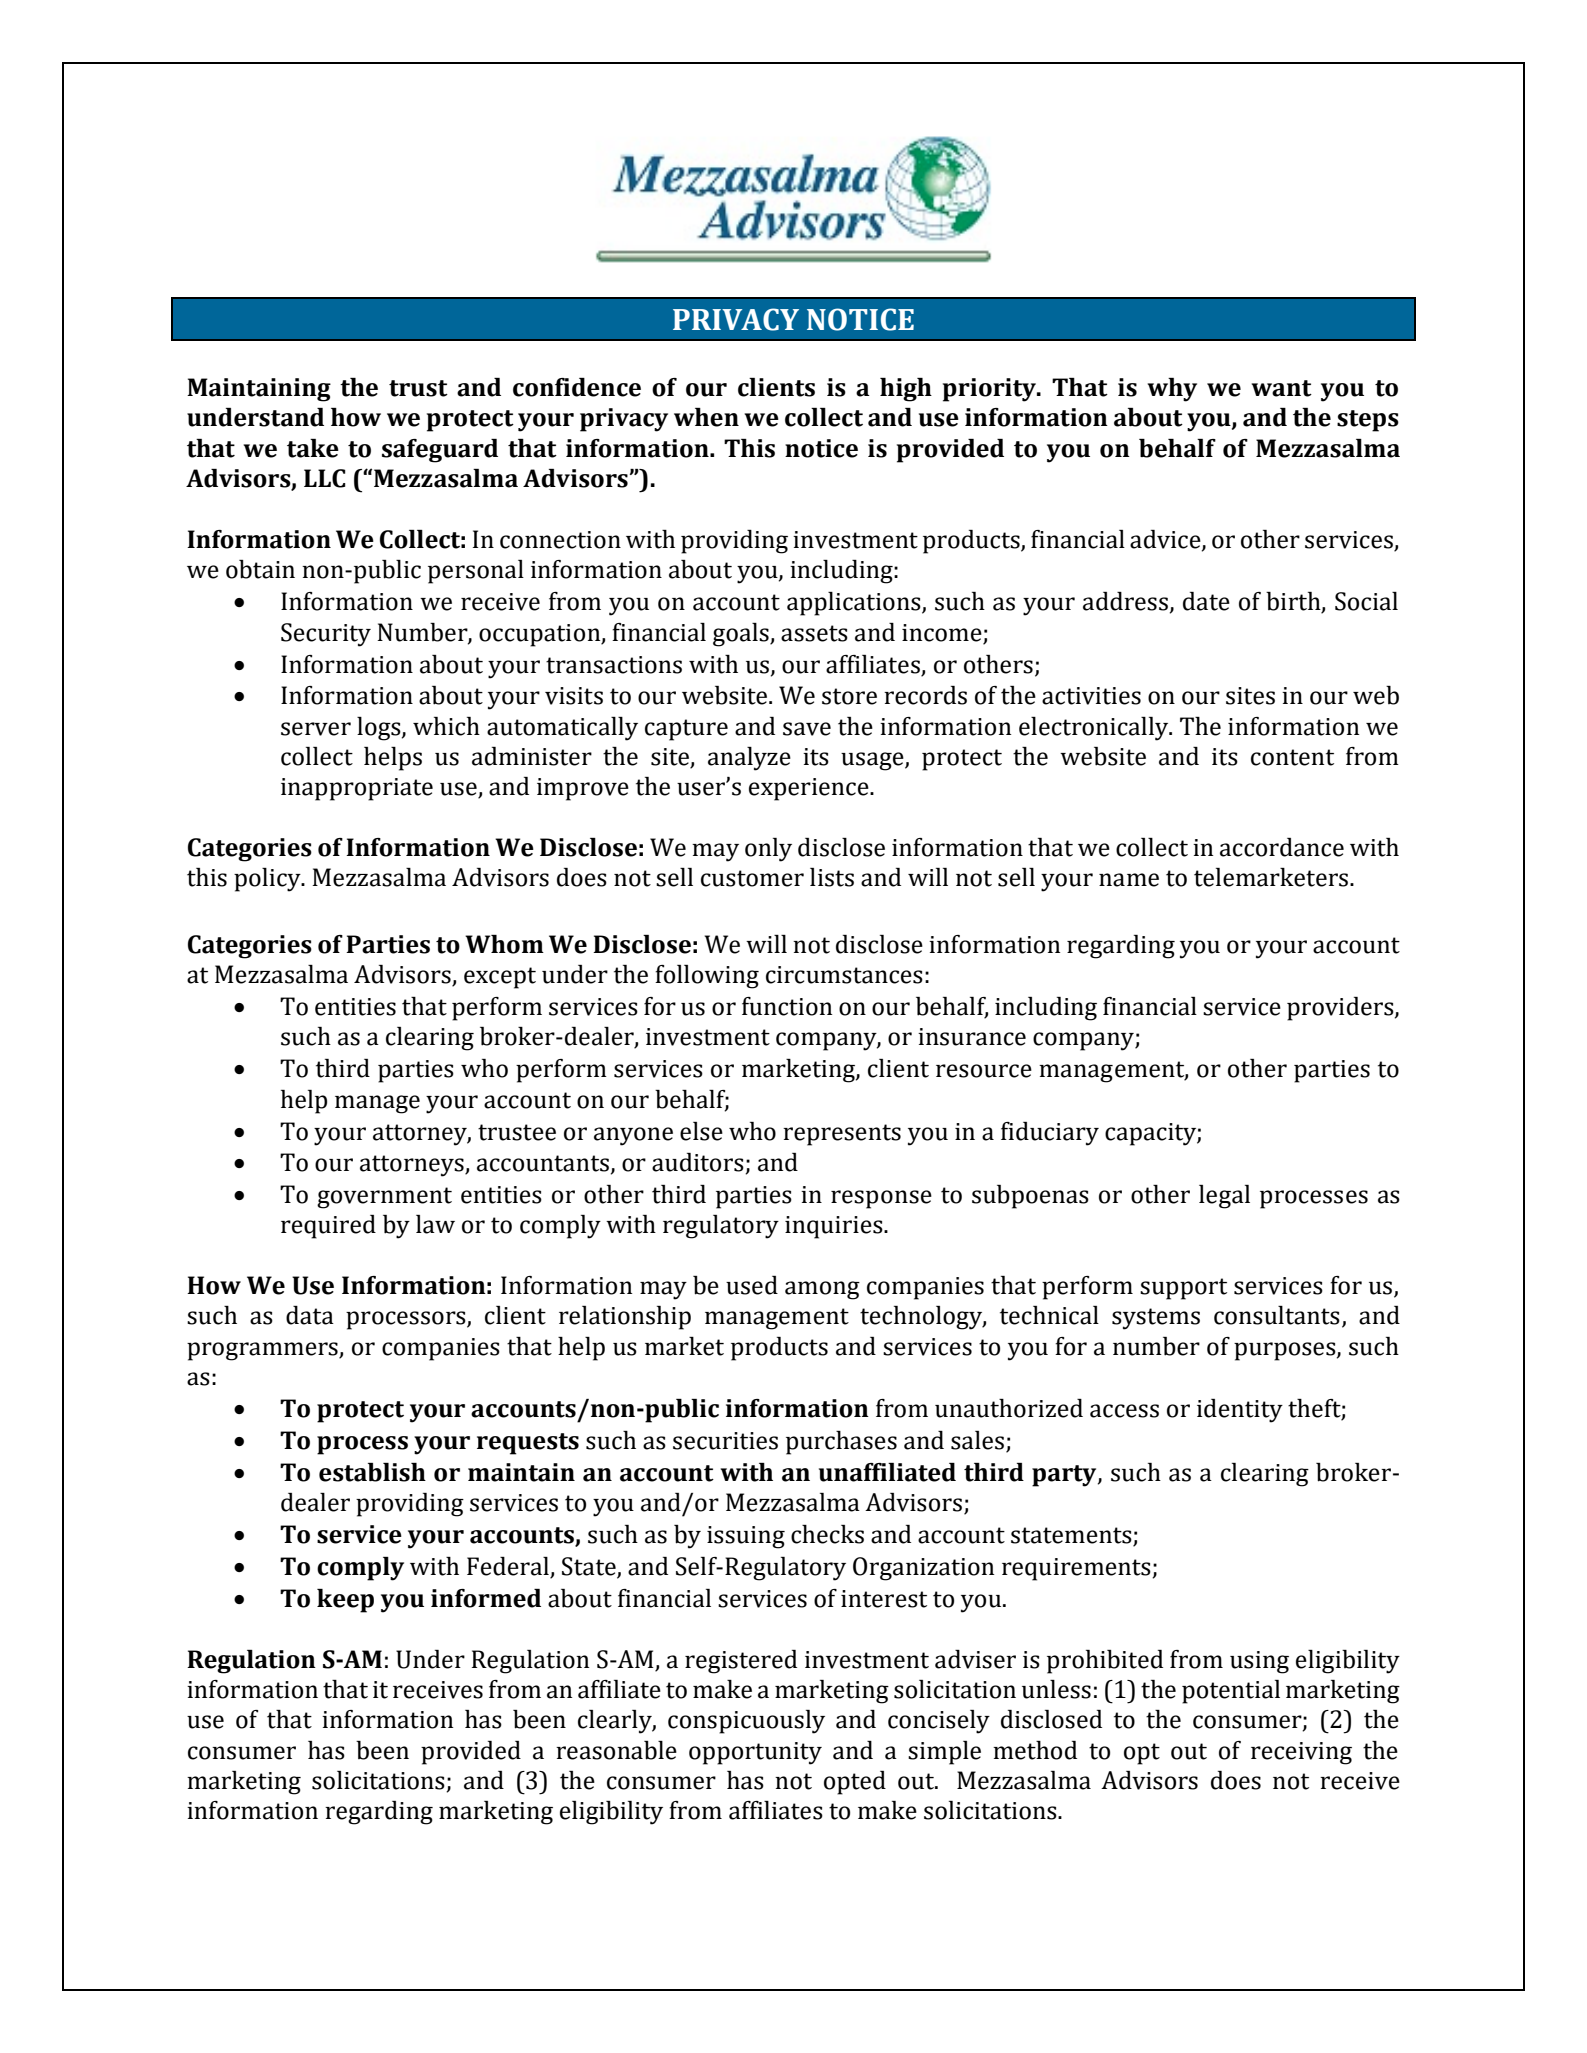 This page has width=1587, height=2053. Describe the element at coordinates (755, 1753) in the page. I see `opportunity` at that location.
